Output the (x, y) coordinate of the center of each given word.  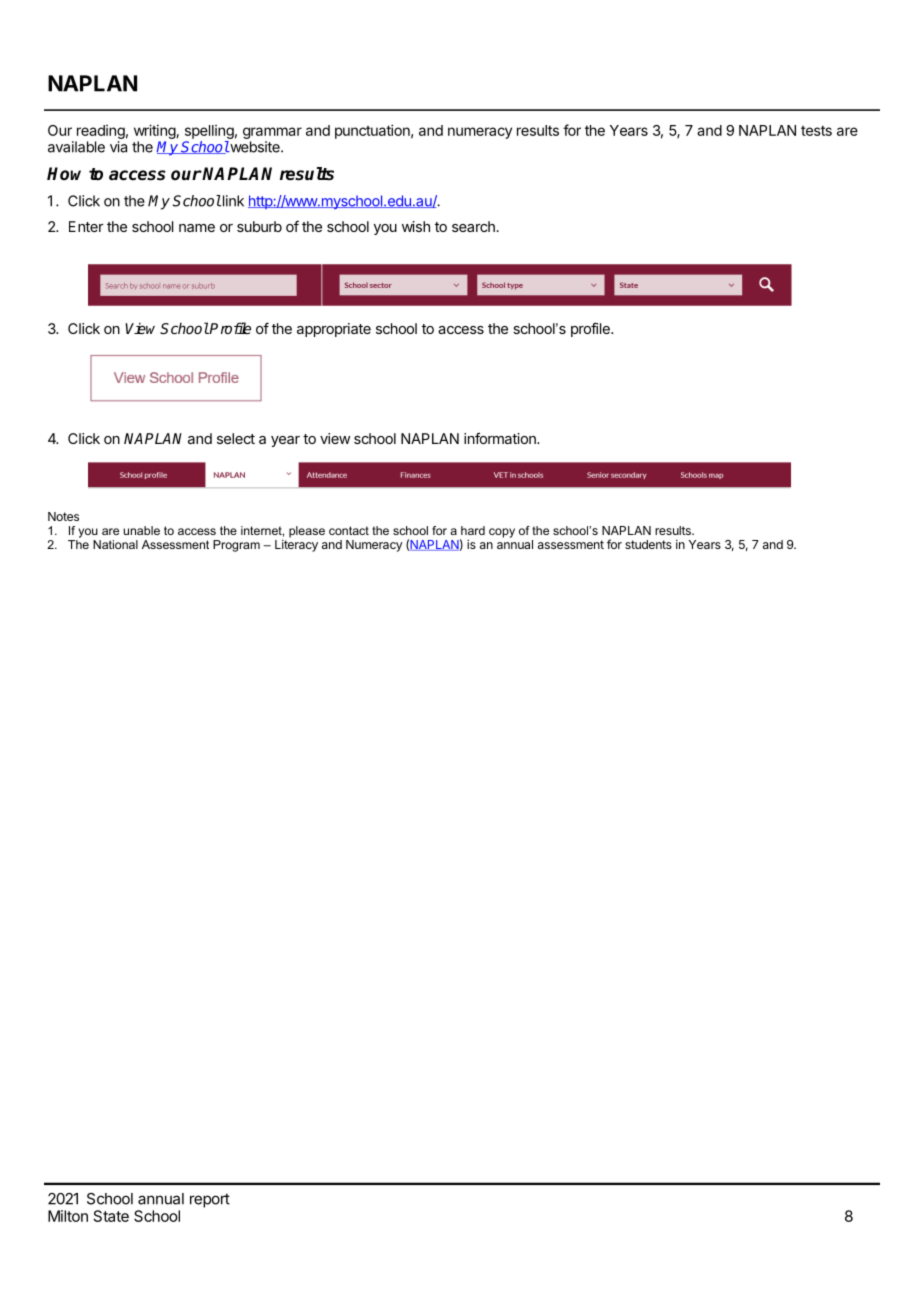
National (115, 544)
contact (349, 530)
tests (816, 130)
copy (502, 533)
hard (473, 530)
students (648, 544)
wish (416, 226)
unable (141, 530)
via (118, 147)
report (210, 1200)
